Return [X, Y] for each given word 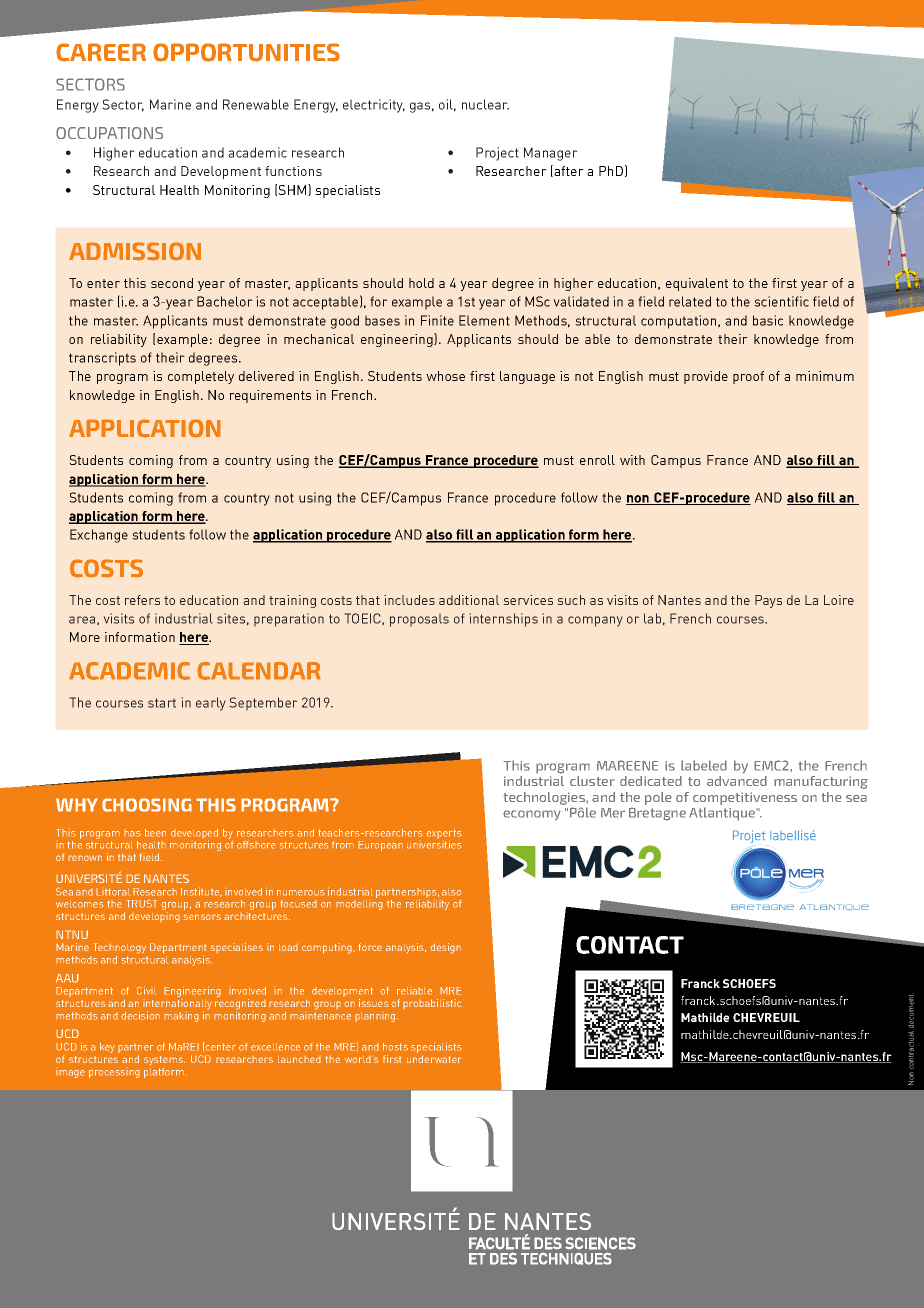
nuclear [485, 104]
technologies [545, 798]
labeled [704, 765]
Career [101, 52]
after [568, 171]
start [162, 703]
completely [201, 377]
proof [748, 377]
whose [445, 376]
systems [164, 1060]
